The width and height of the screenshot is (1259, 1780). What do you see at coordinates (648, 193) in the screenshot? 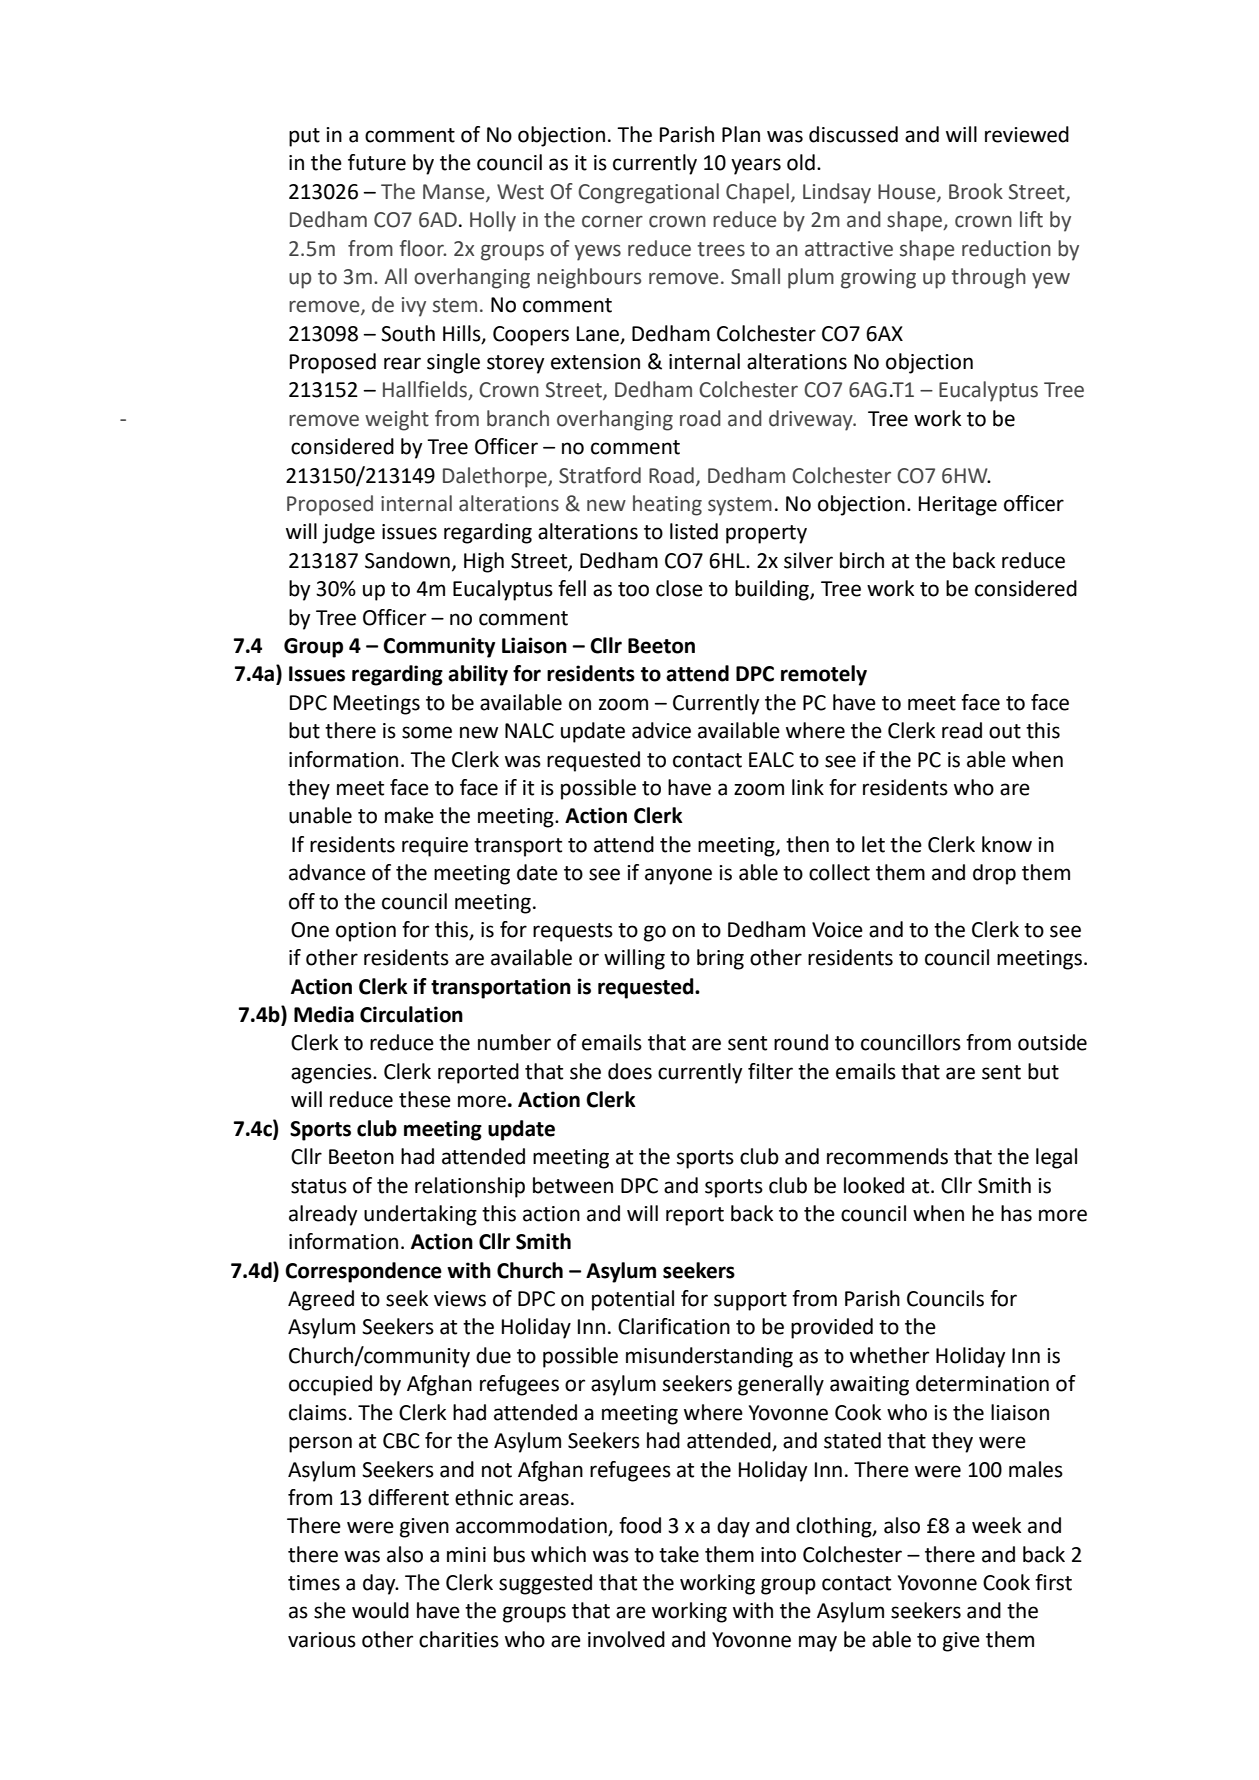
I see `Congregational` at bounding box center [648, 193].
